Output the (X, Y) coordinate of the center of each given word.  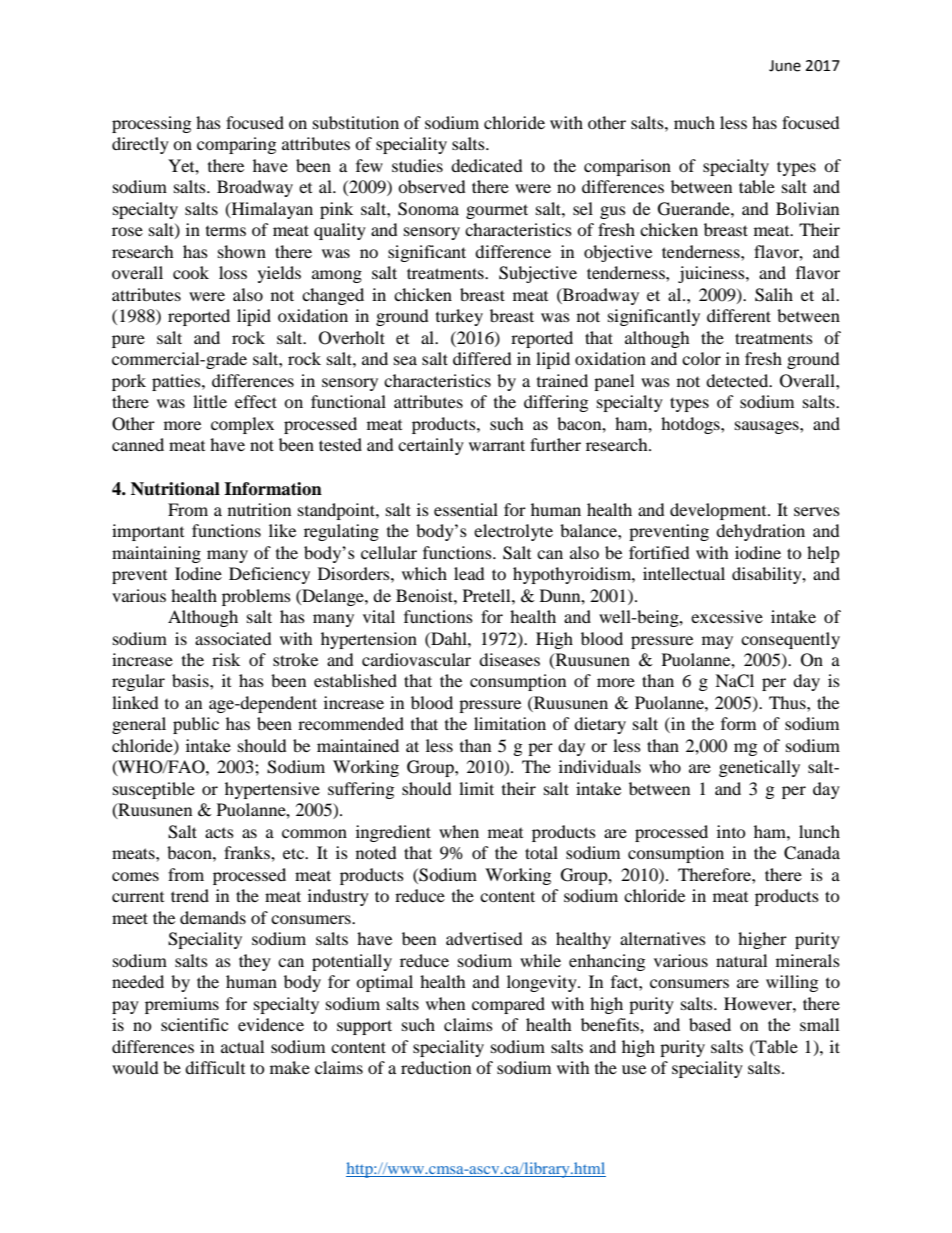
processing (151, 124)
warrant (497, 445)
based (710, 1024)
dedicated (487, 165)
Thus (788, 702)
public (196, 725)
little (210, 401)
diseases (509, 659)
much (694, 122)
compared (508, 1005)
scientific (194, 1024)
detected (738, 380)
